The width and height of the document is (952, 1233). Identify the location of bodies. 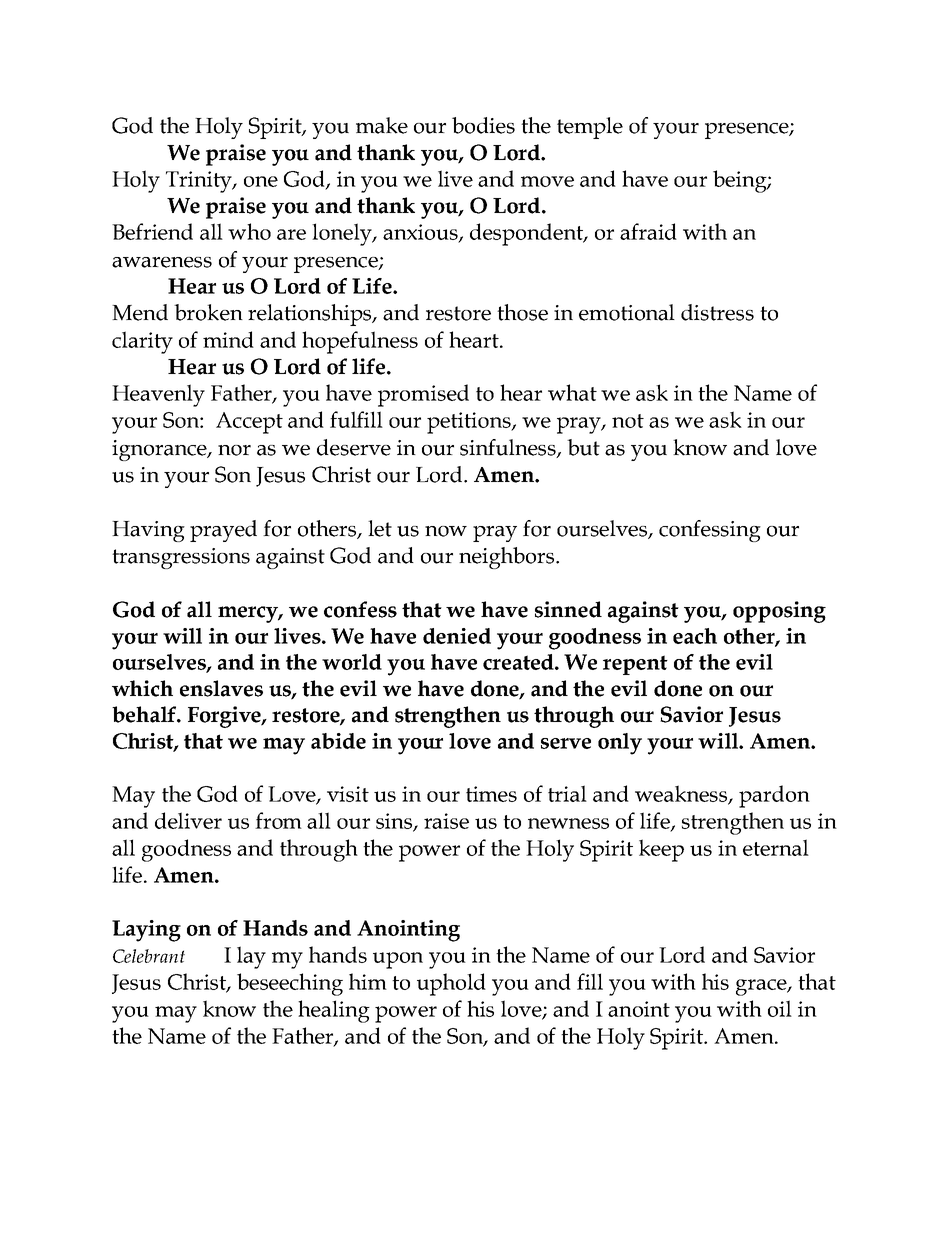
(483, 125).
